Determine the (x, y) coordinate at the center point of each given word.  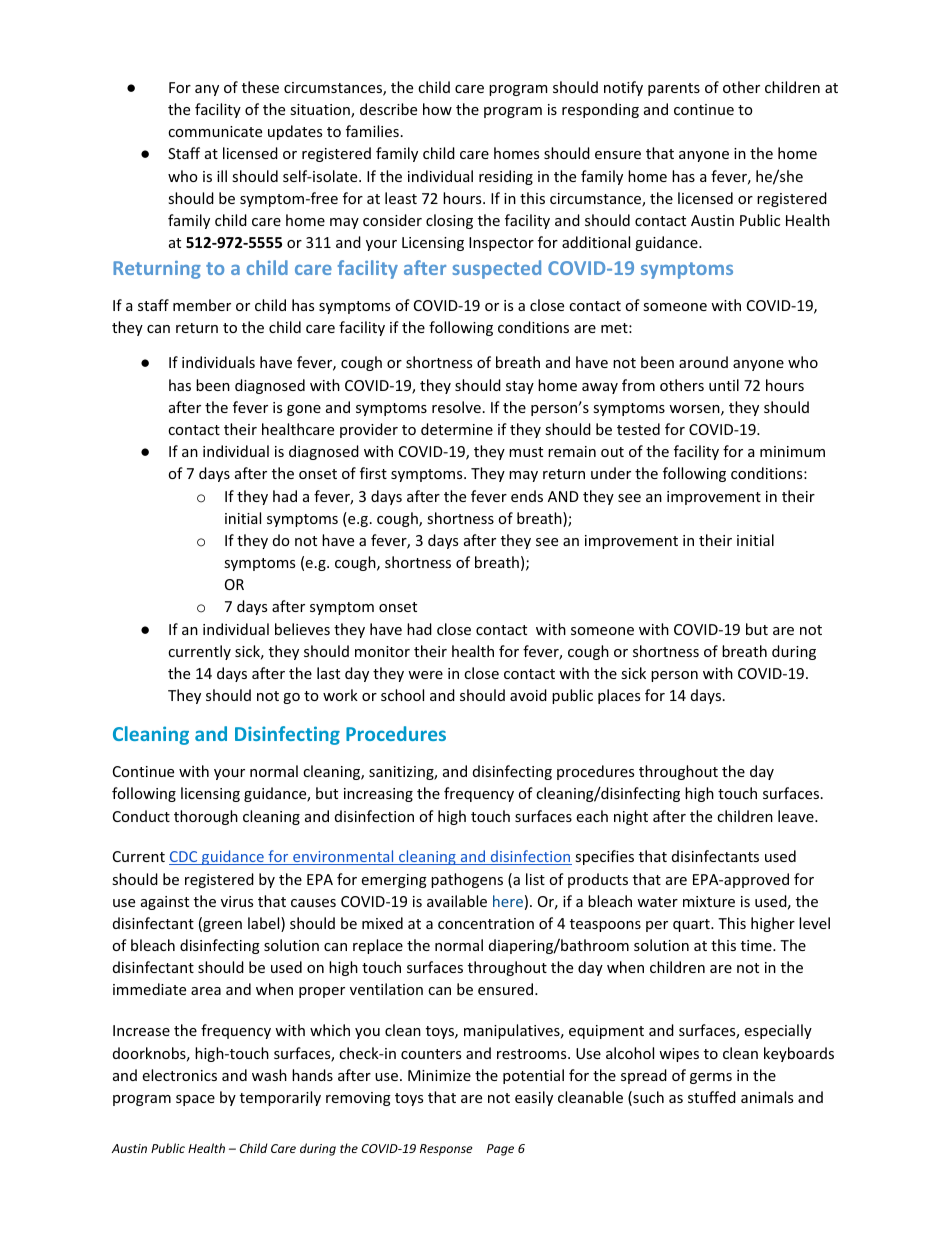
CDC (184, 858)
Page (500, 1150)
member (202, 305)
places (619, 696)
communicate (215, 131)
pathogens (467, 880)
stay (520, 387)
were (425, 675)
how (437, 109)
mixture (709, 901)
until (724, 385)
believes (302, 629)
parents (674, 89)
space (195, 1100)
